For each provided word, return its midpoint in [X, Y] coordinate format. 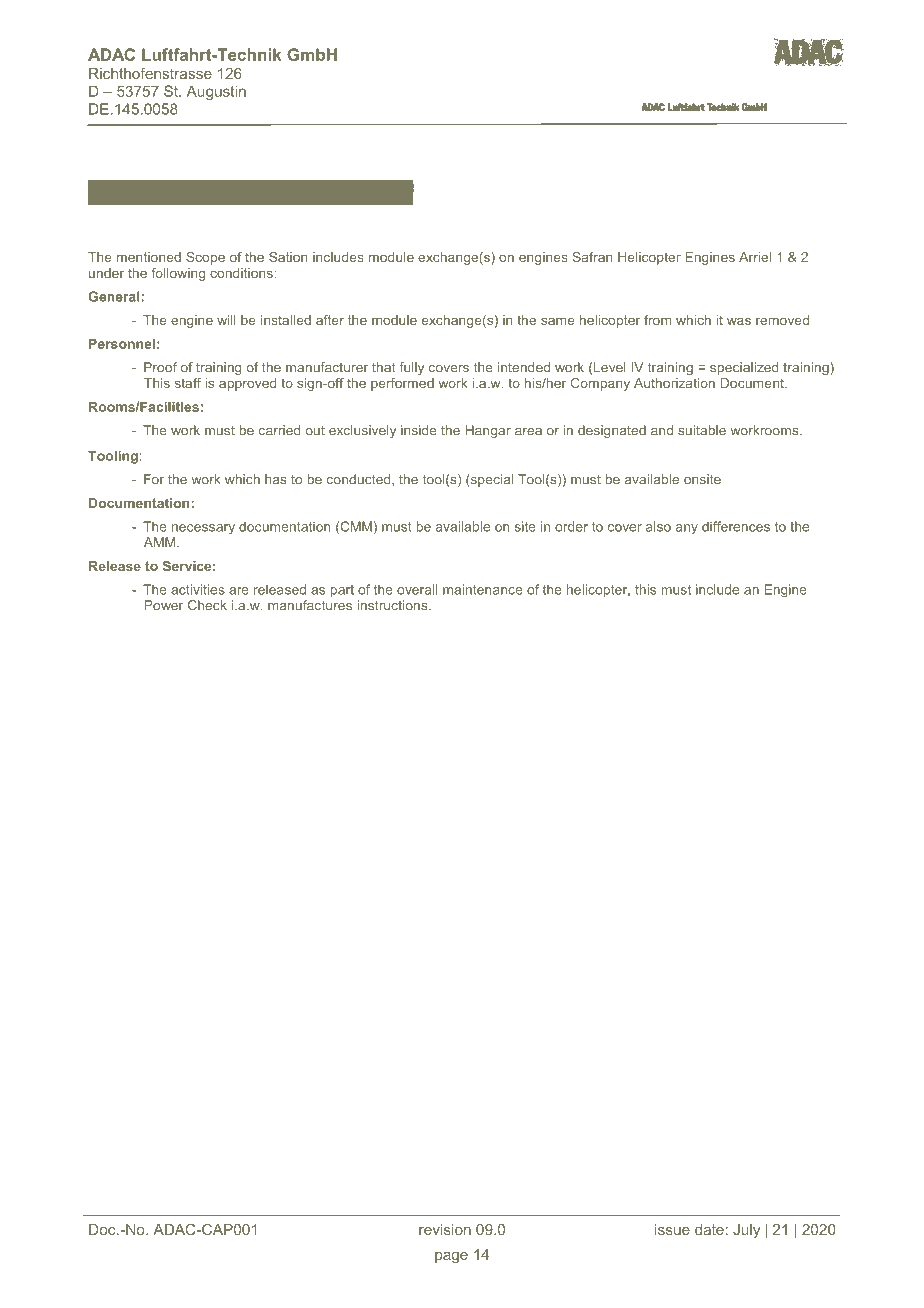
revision [445, 1229]
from [657, 320]
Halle [298, 193]
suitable [702, 430]
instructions [393, 605]
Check [207, 605]
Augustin [216, 92]
